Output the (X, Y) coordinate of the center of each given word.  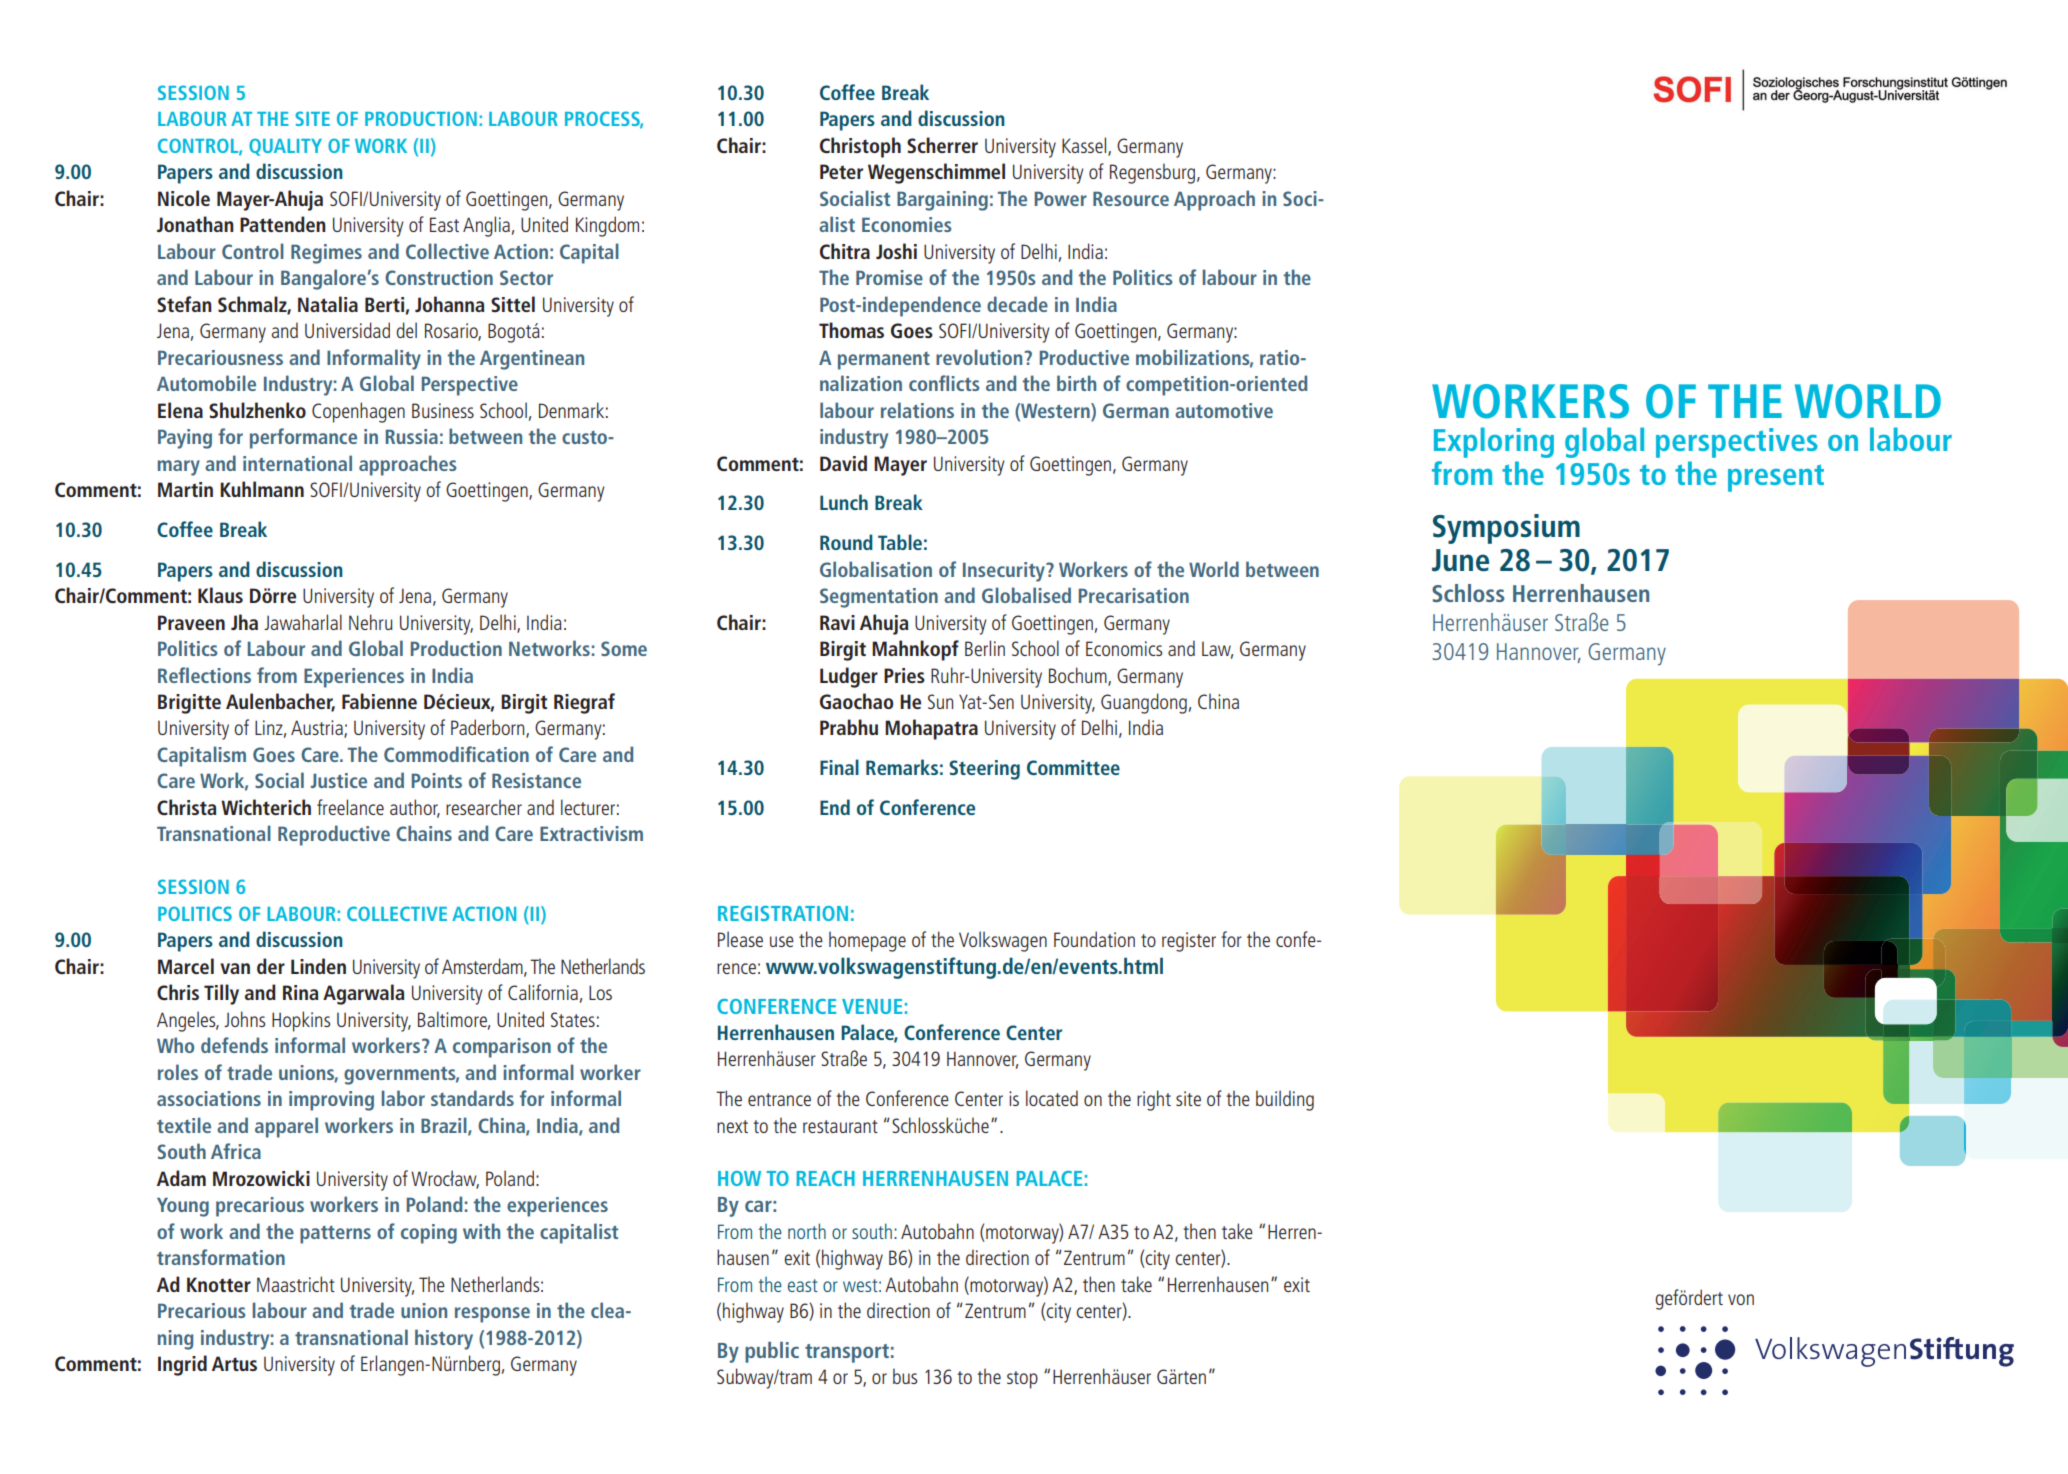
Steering (984, 770)
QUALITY (285, 147)
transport (847, 1353)
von (1741, 1299)
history (444, 1339)
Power (1061, 198)
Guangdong (1144, 703)
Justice (339, 780)
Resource (1131, 198)
